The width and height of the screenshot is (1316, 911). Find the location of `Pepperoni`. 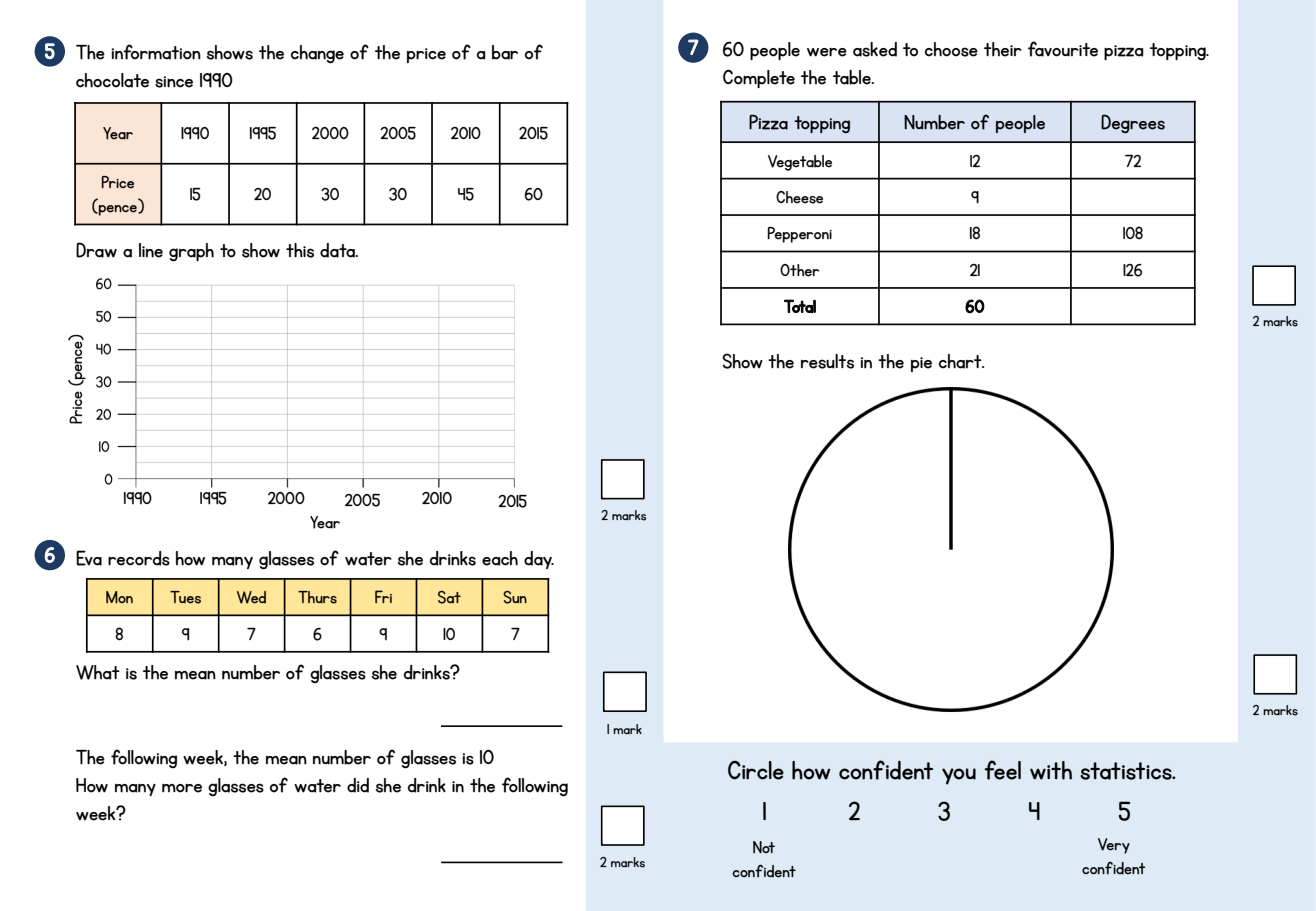

Pepperoni is located at coordinates (799, 235).
